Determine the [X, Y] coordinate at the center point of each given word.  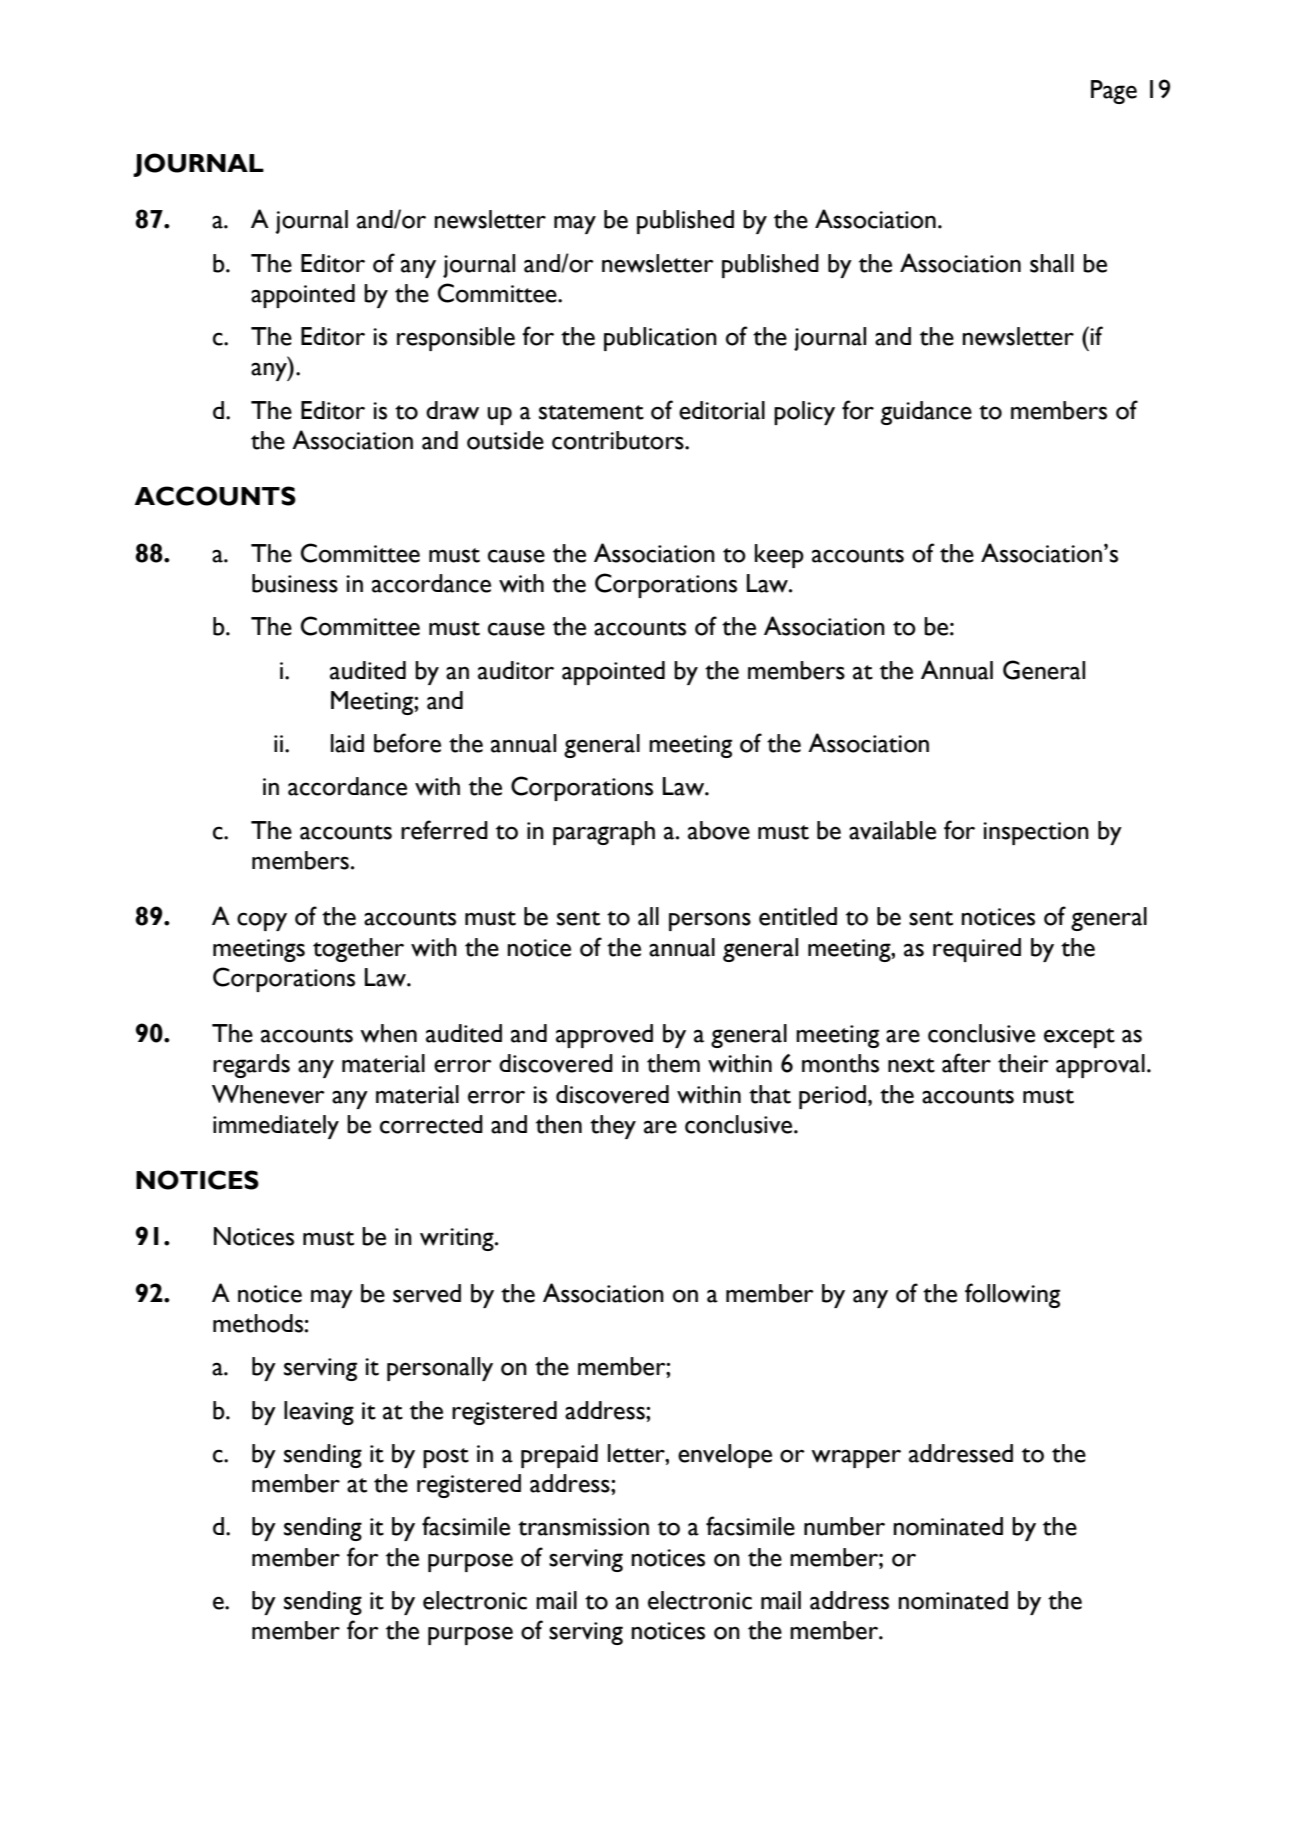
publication [660, 339]
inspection [1036, 833]
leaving [319, 1413]
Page [1114, 92]
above [719, 830]
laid [347, 743]
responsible [456, 339]
